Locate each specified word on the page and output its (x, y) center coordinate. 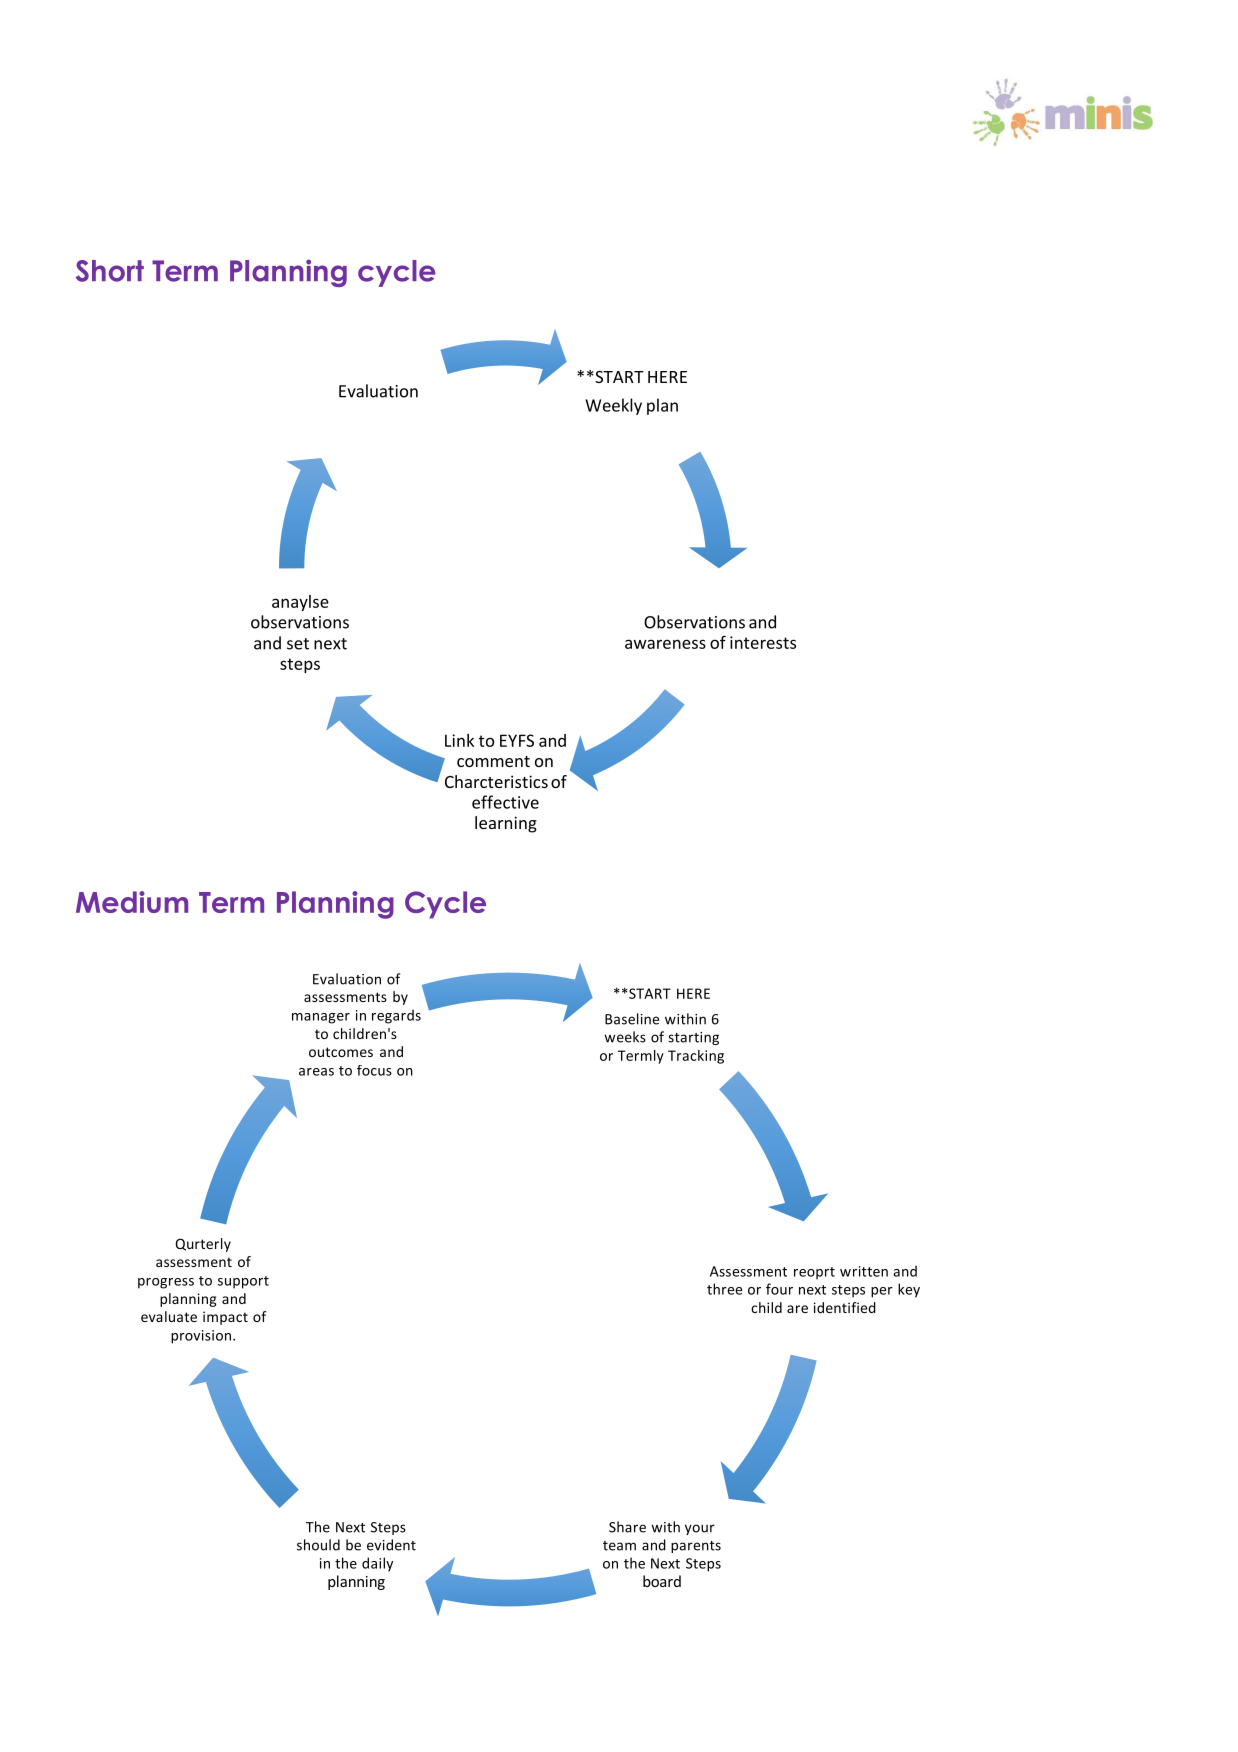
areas (316, 1072)
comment (493, 761)
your (700, 1529)
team (619, 1546)
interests (763, 642)
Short (110, 271)
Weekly (613, 406)
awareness (665, 644)
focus (374, 1070)
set (298, 644)
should (318, 1545)
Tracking (696, 1057)
